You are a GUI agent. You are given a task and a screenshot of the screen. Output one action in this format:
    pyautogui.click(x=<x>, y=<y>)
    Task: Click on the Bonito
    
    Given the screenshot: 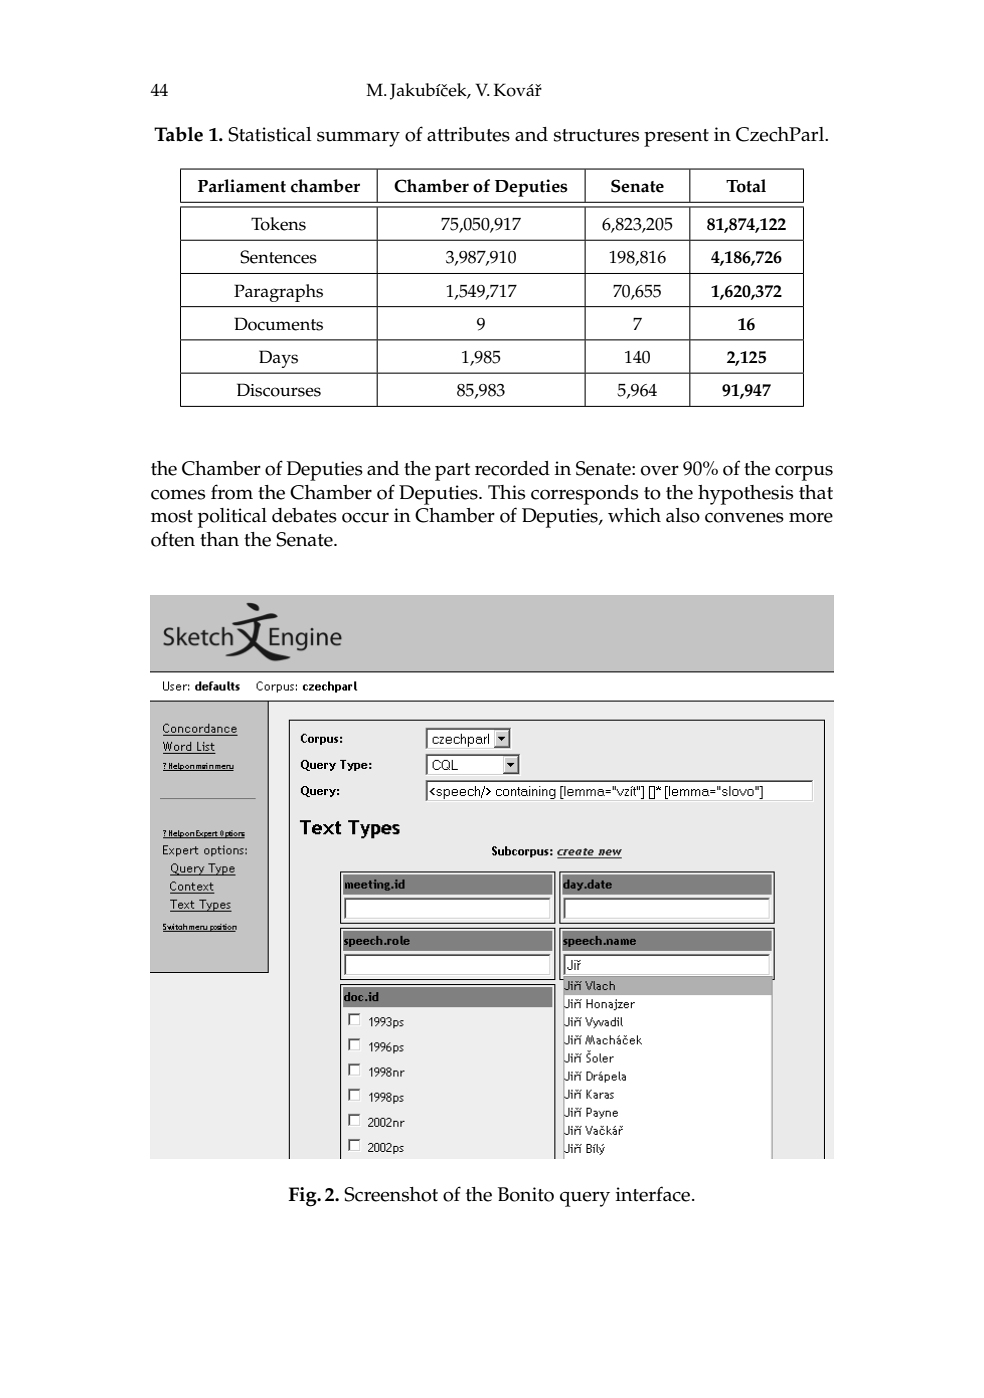 What is the action you would take?
    pyautogui.click(x=526, y=1194)
